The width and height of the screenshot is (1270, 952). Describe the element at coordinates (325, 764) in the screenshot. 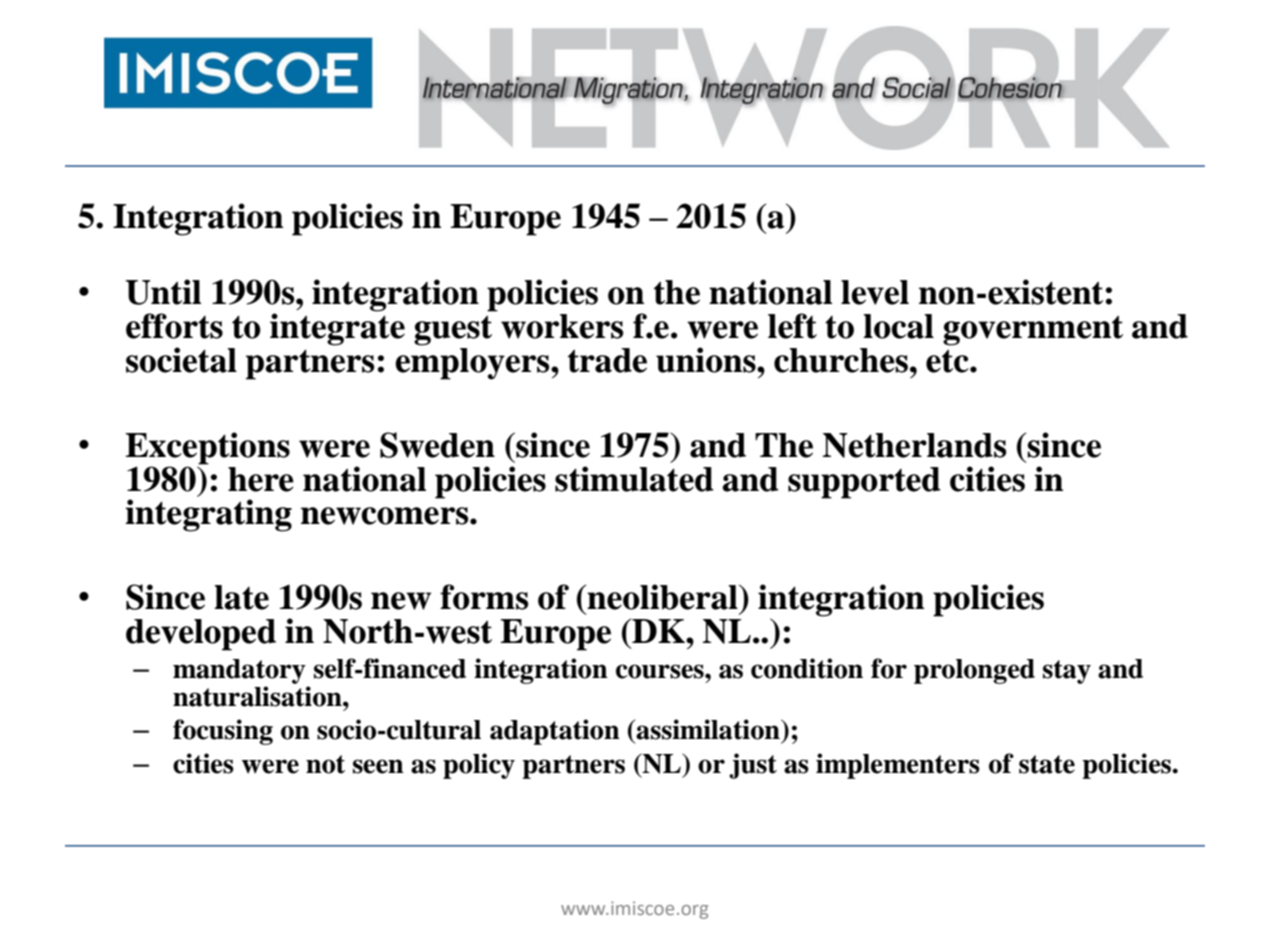

I see `not` at that location.
